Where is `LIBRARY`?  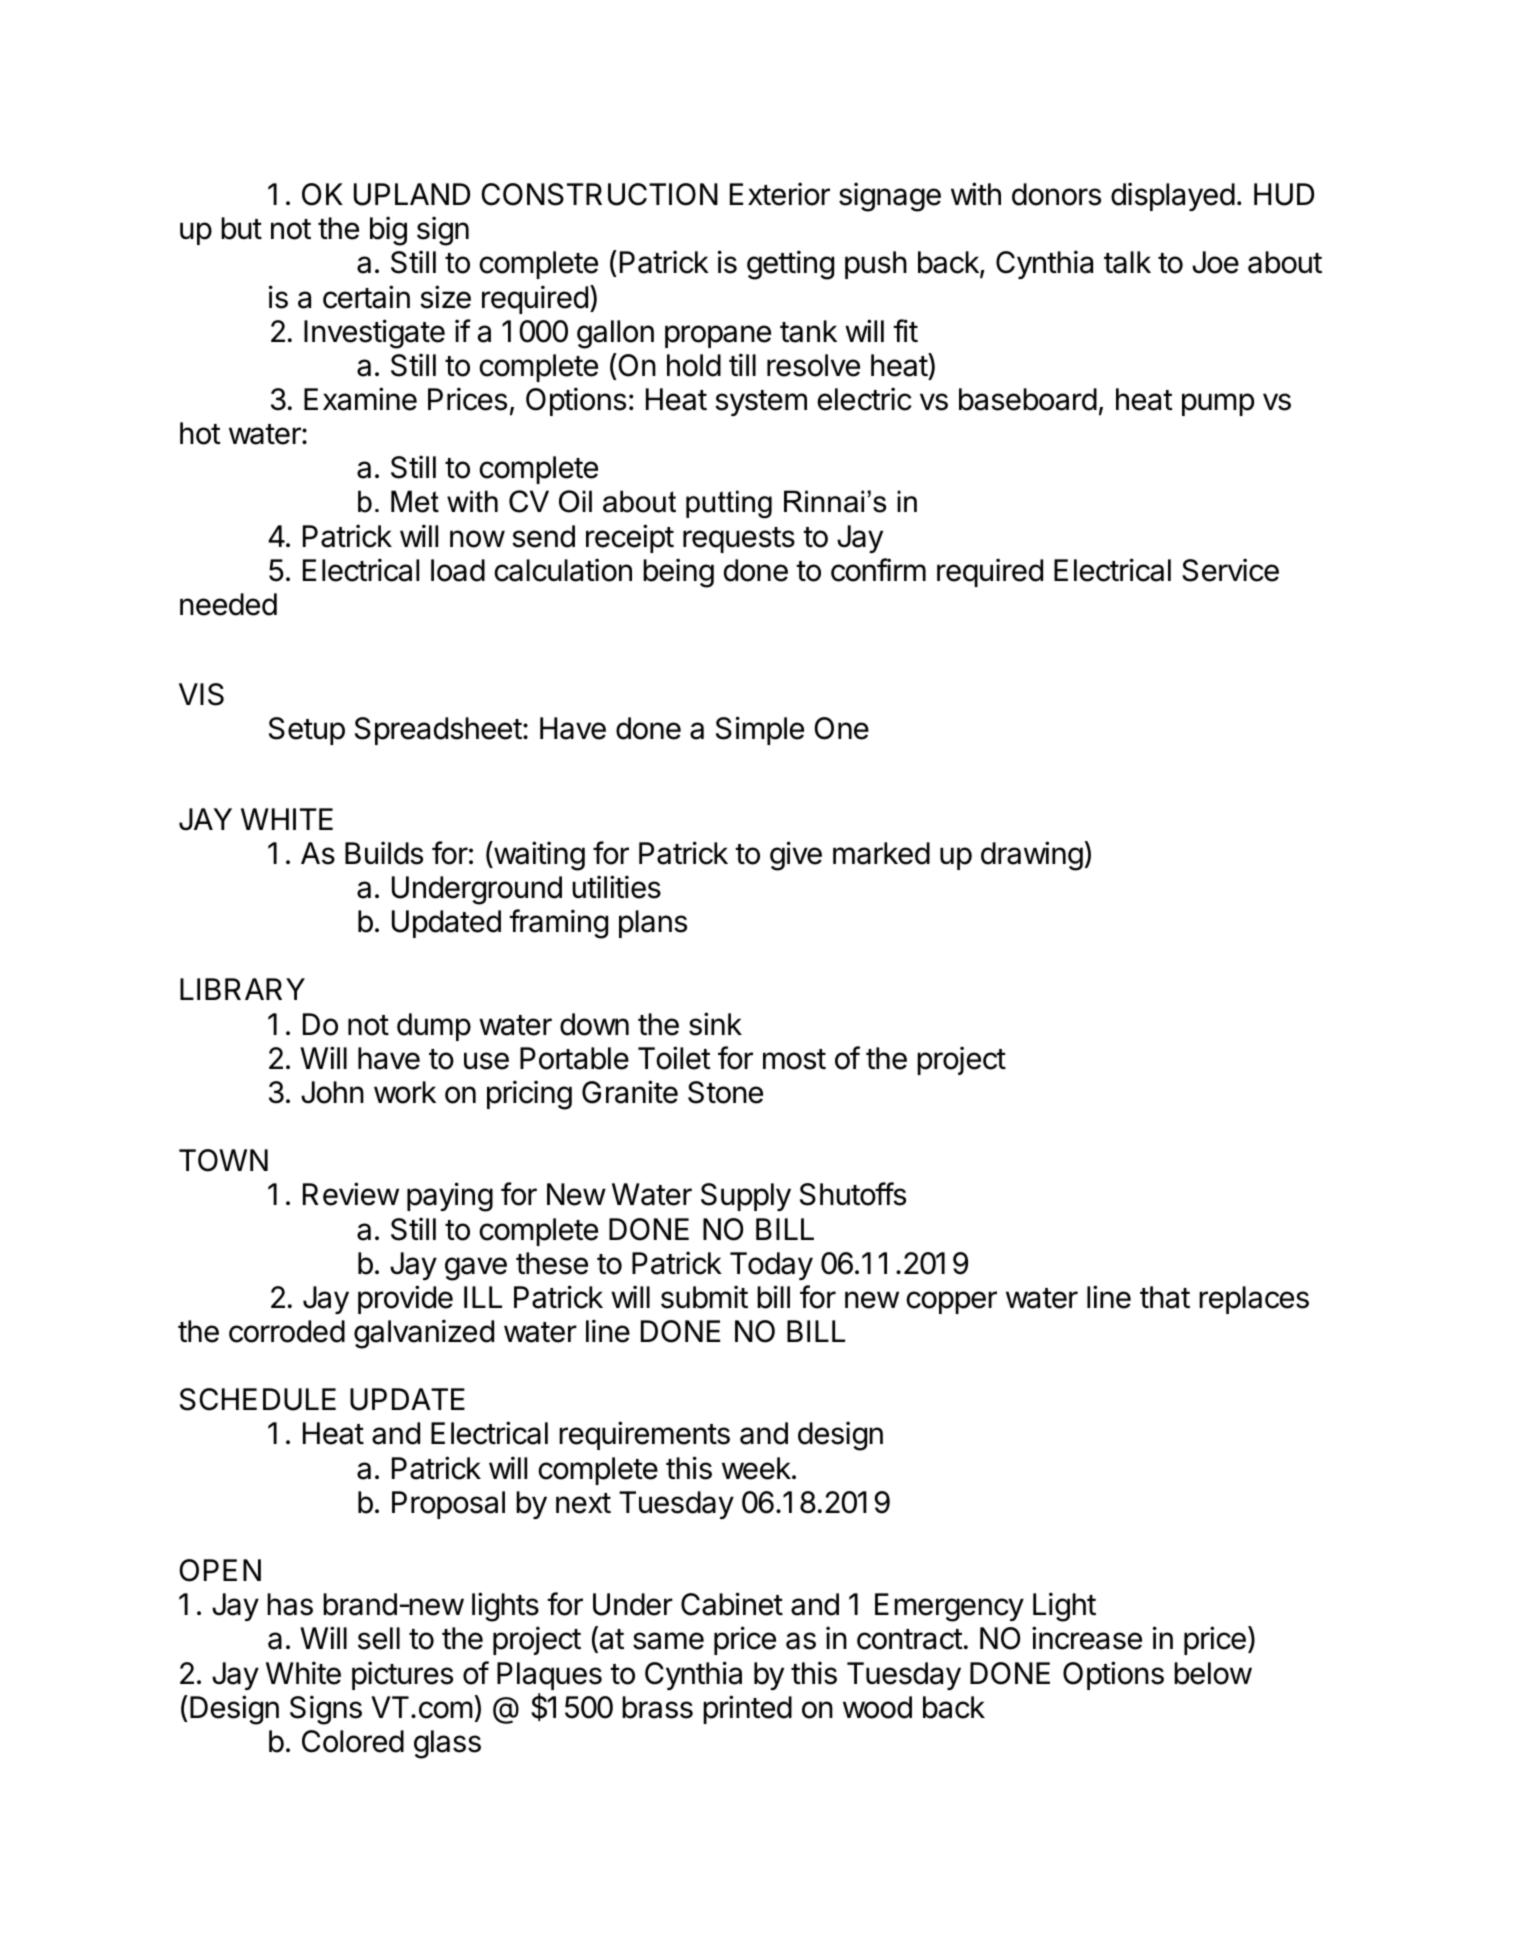 LIBRARY is located at coordinates (242, 989).
